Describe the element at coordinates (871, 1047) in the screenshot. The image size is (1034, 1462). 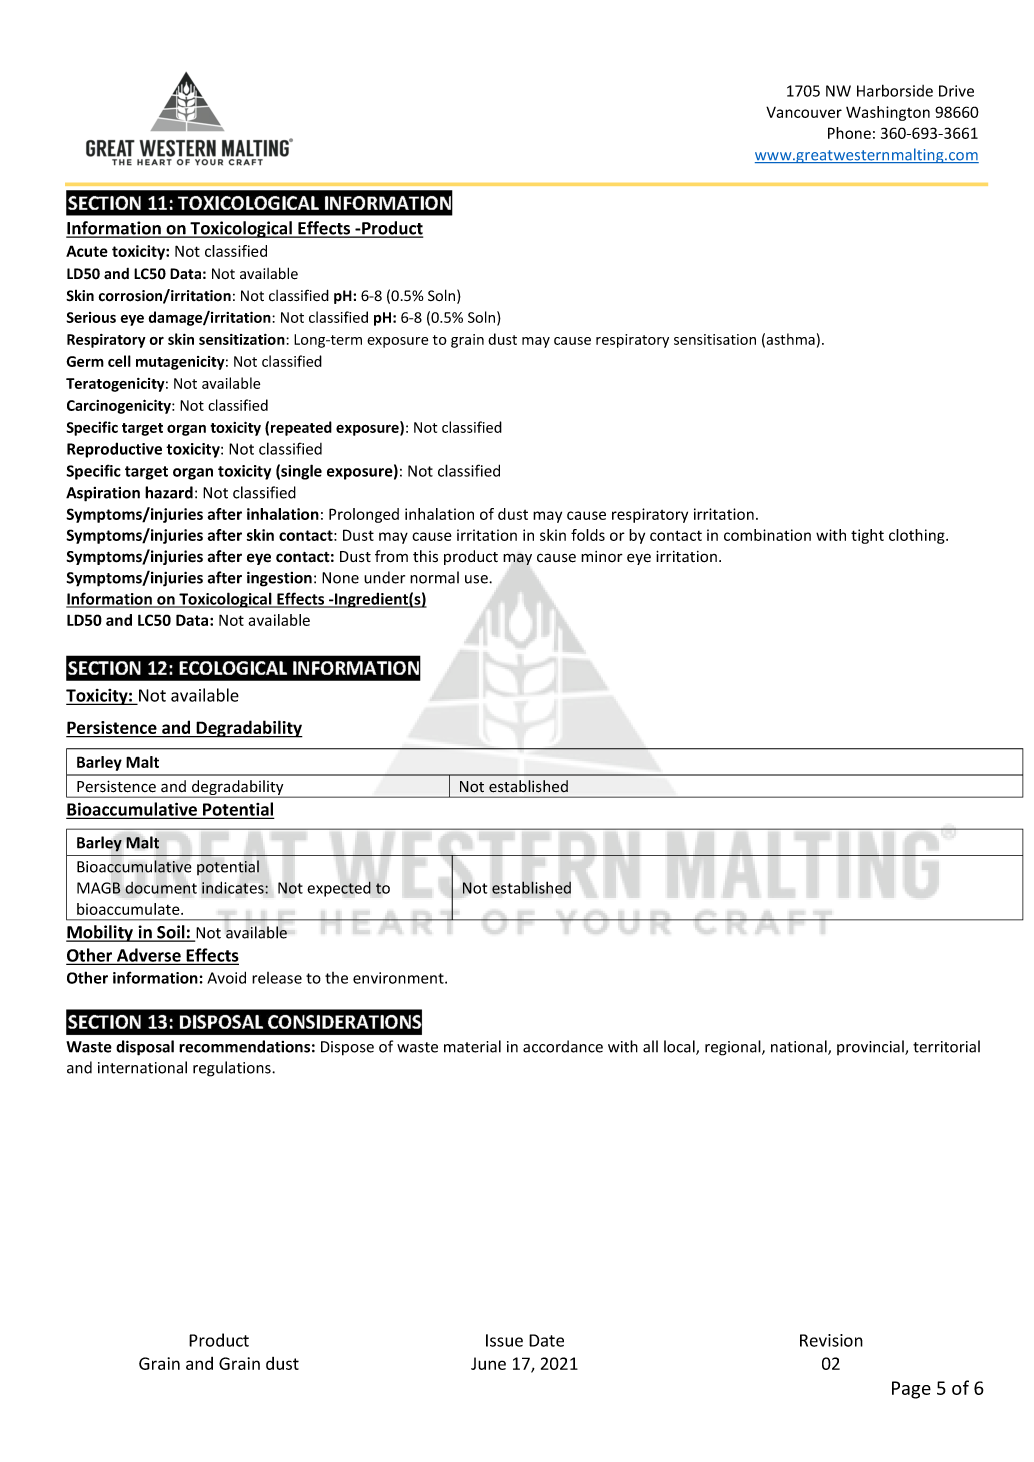
I see `provincial` at that location.
